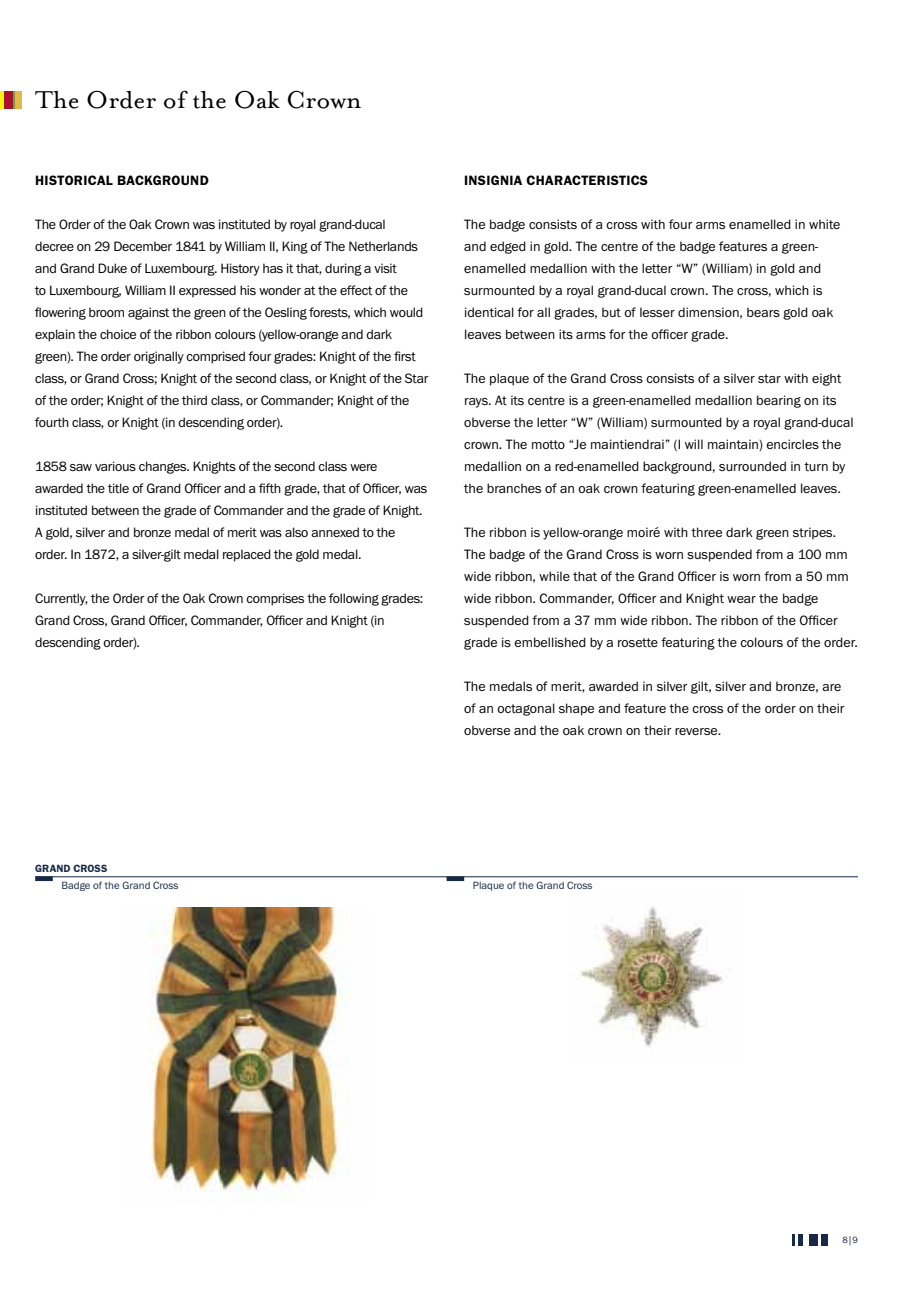 This document has height=1308, width=924. I want to click on encircles, so click(792, 444).
